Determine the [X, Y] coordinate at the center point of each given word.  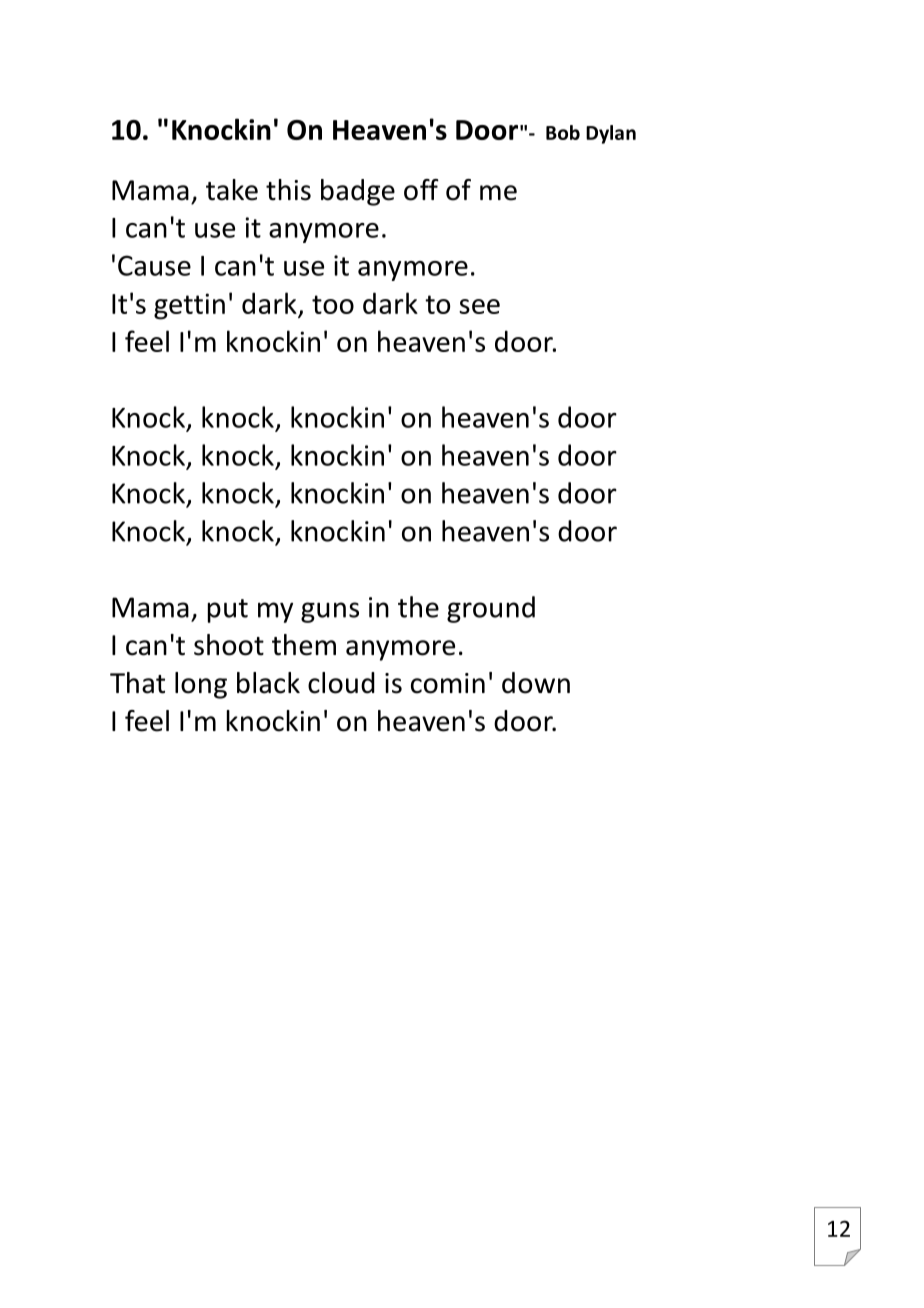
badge [358, 192]
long [201, 685]
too [333, 304]
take [232, 190]
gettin [189, 306]
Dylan [611, 134]
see [479, 306]
